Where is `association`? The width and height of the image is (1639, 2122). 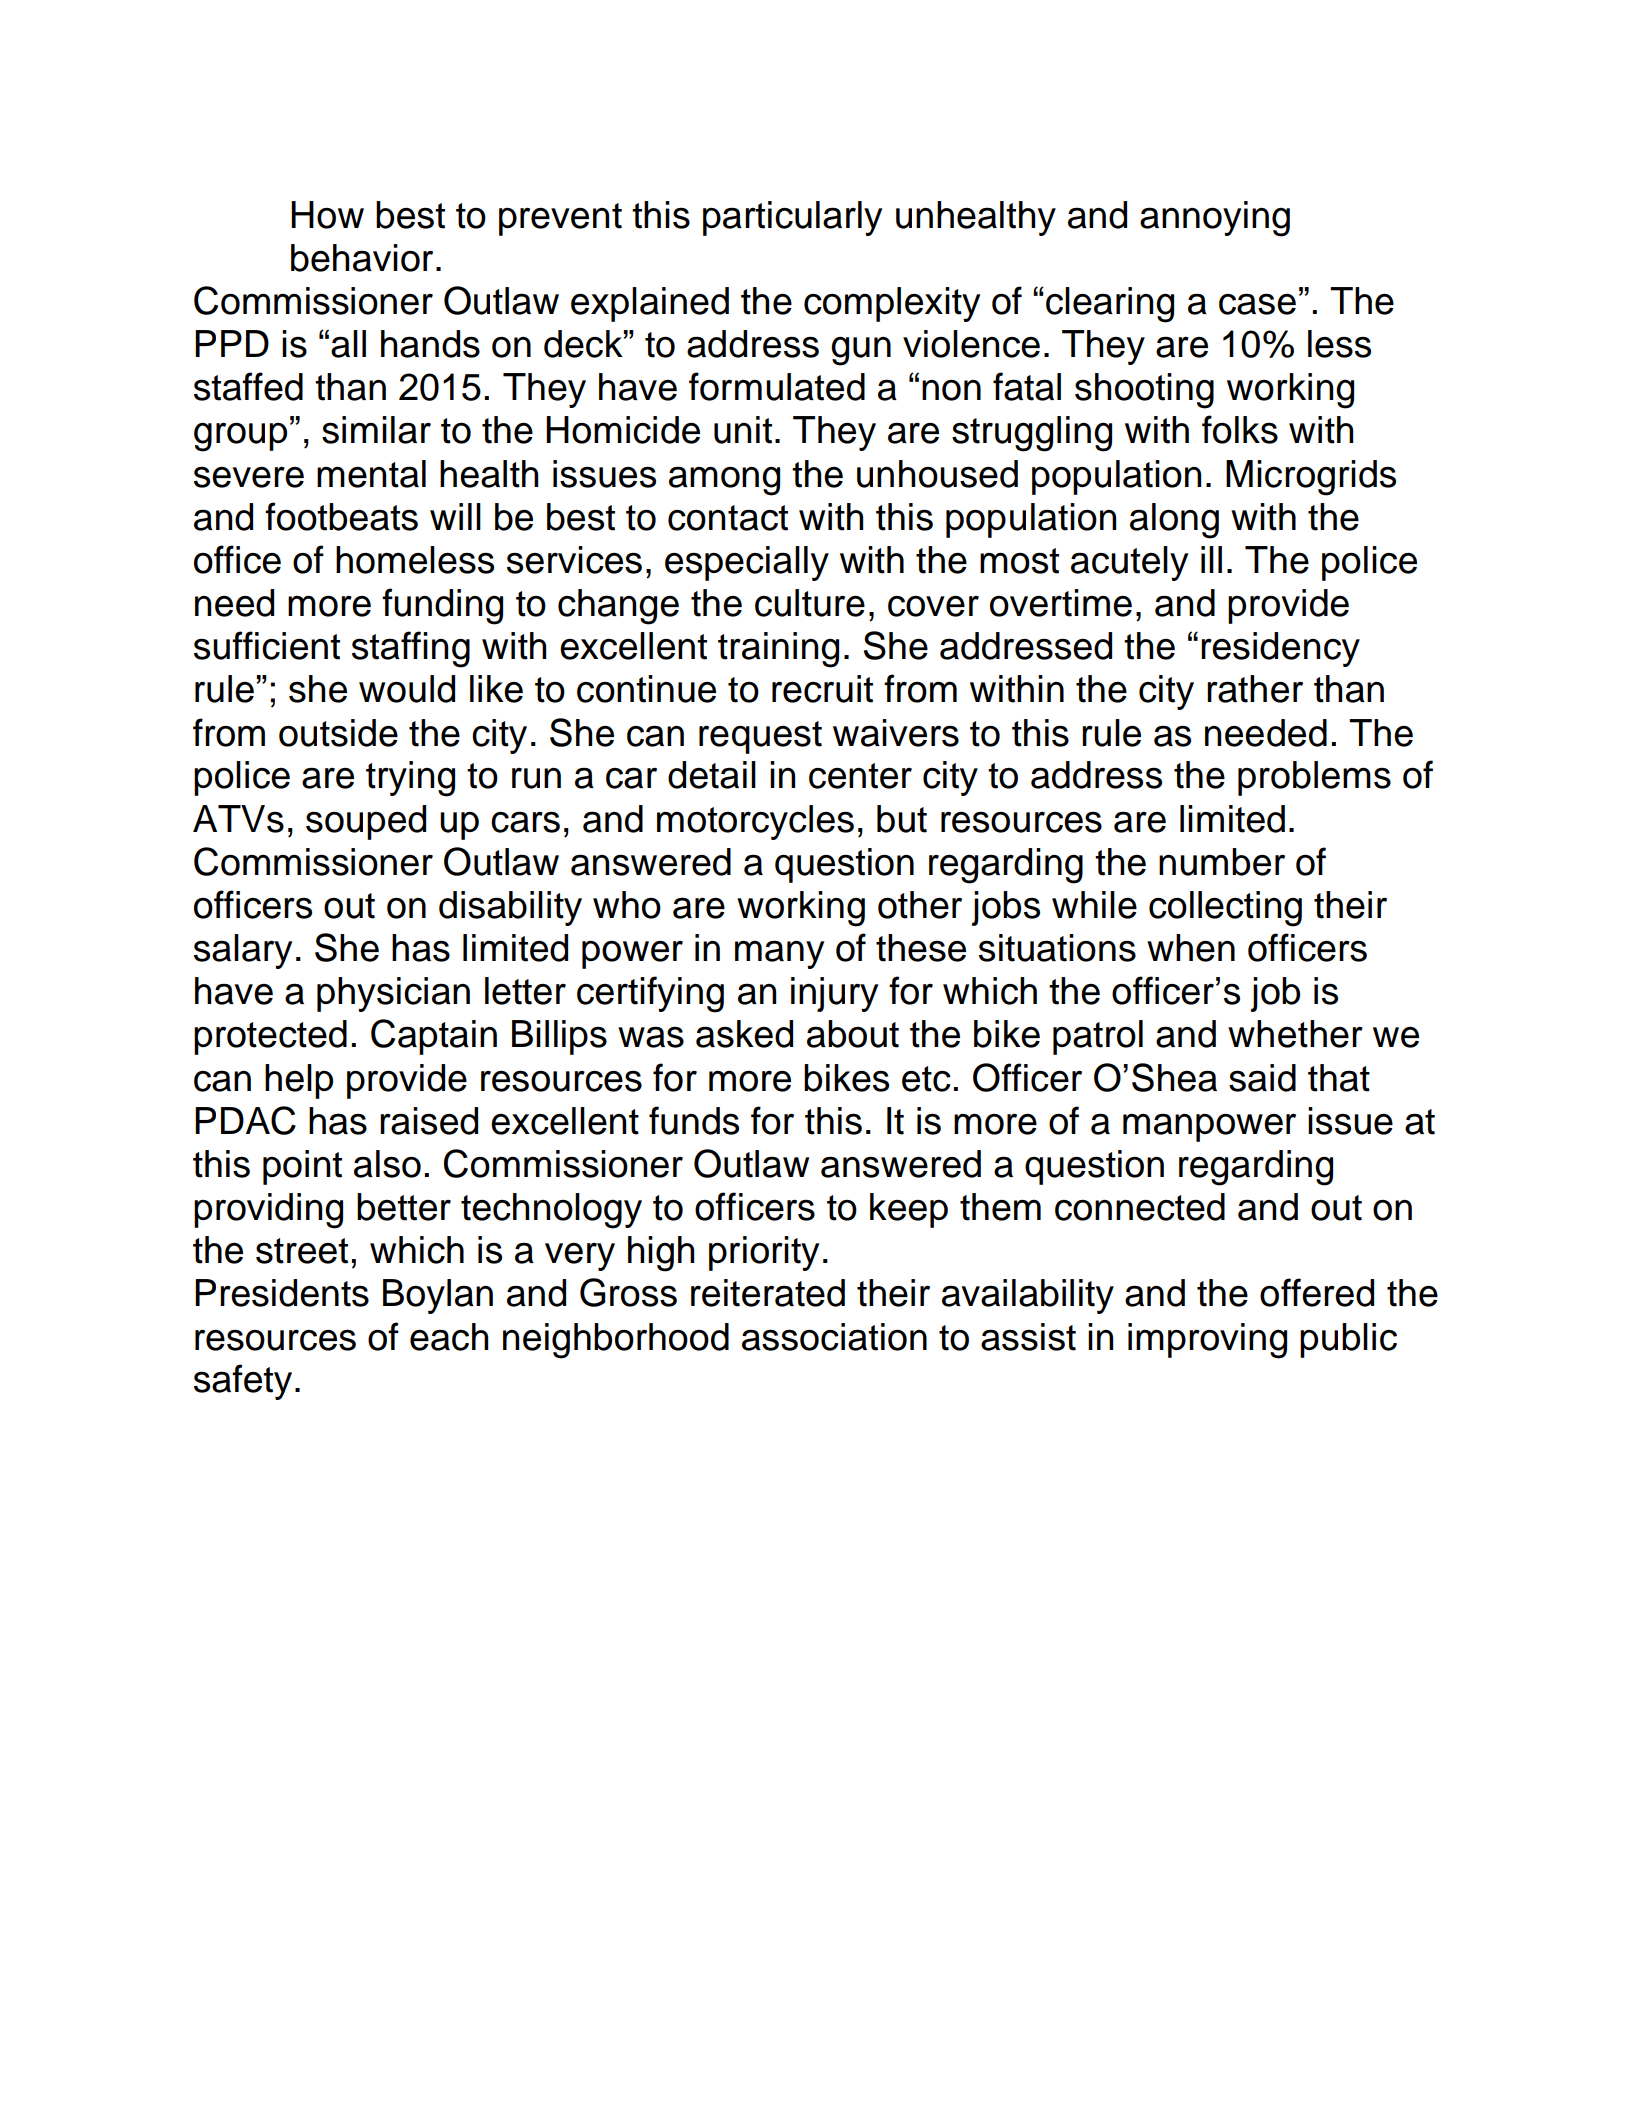 association is located at coordinates (834, 1337).
